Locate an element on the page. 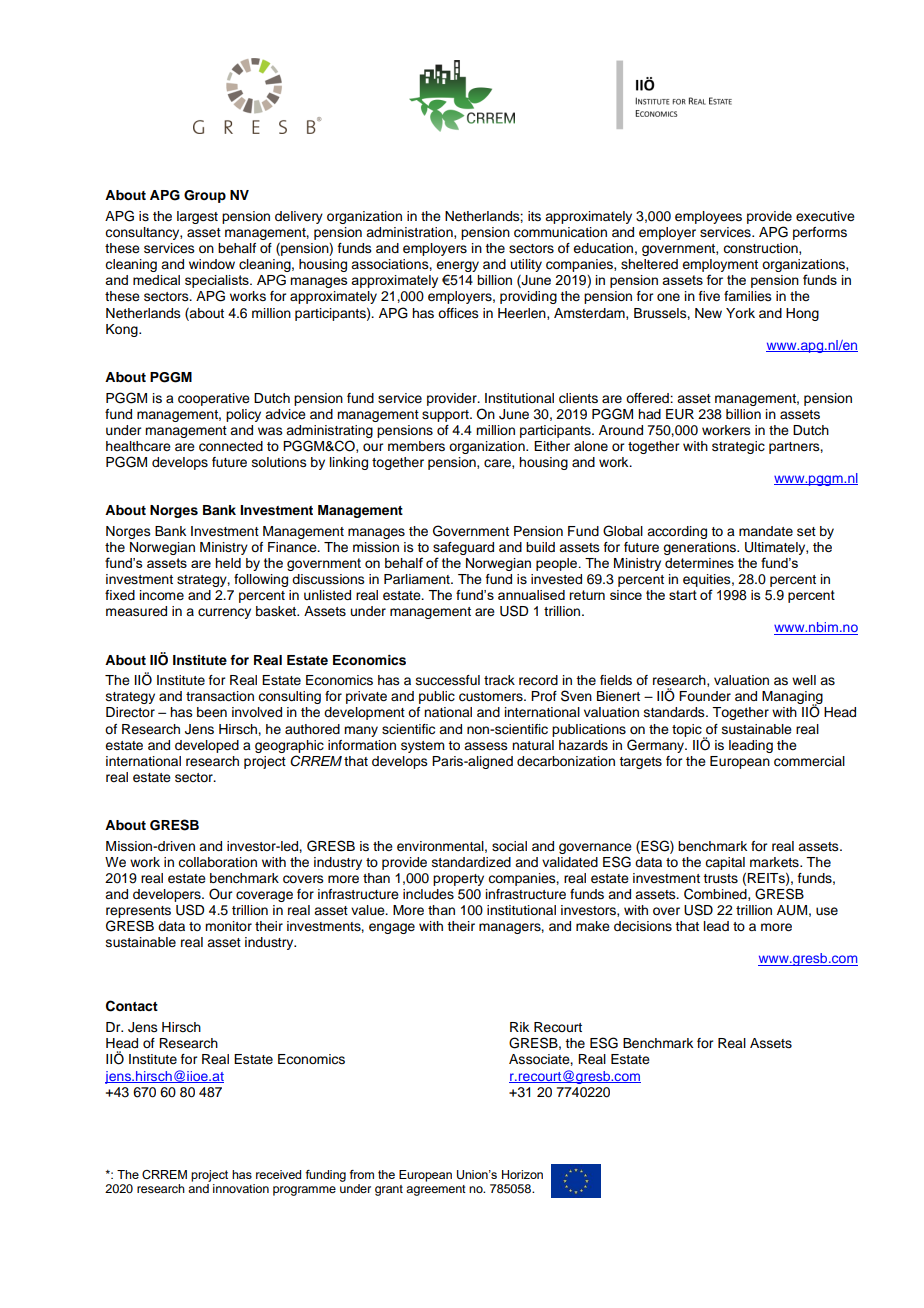 This page has height=1308, width=924. energy is located at coordinates (457, 268).
